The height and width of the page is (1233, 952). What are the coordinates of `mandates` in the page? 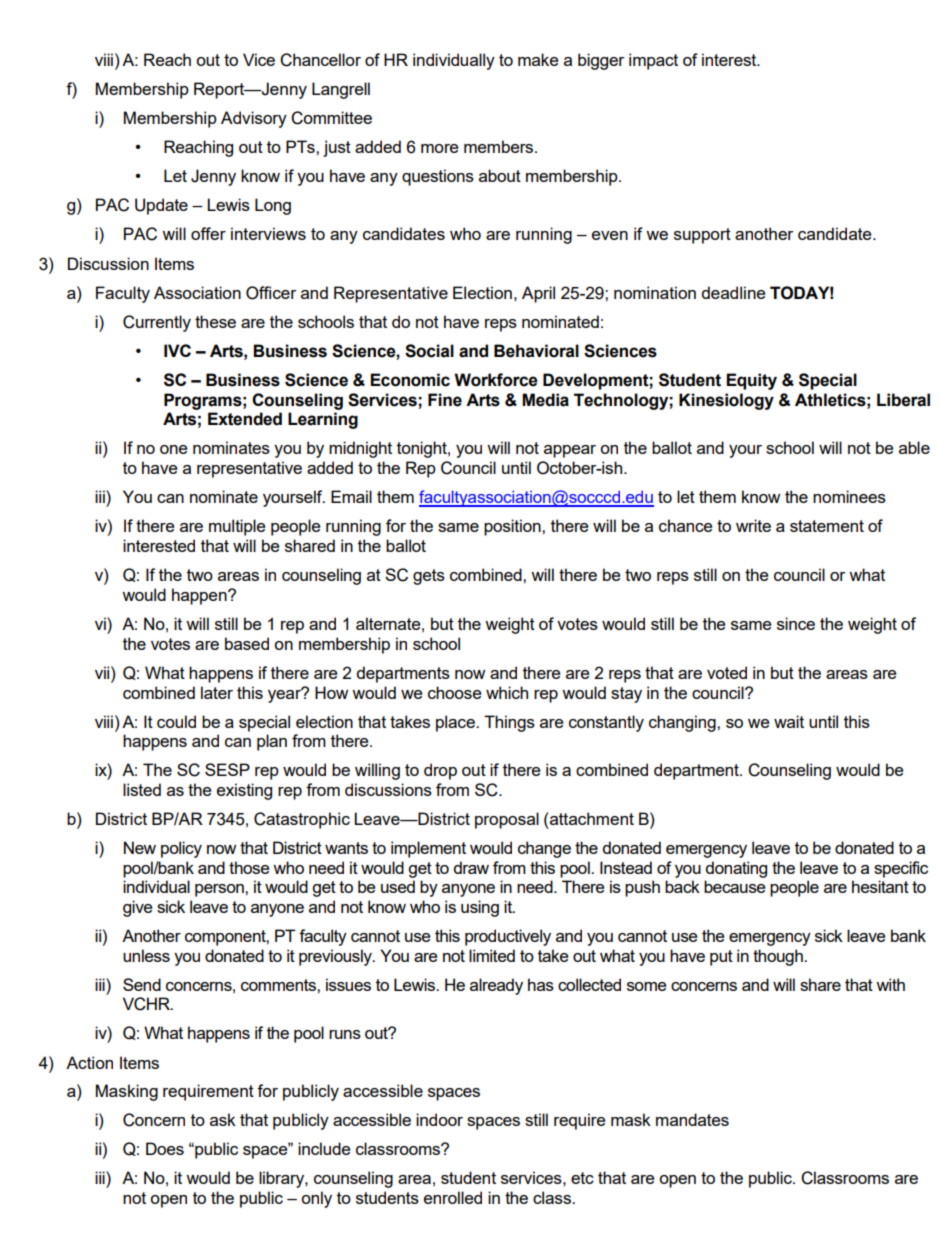 It's located at (692, 1119).
